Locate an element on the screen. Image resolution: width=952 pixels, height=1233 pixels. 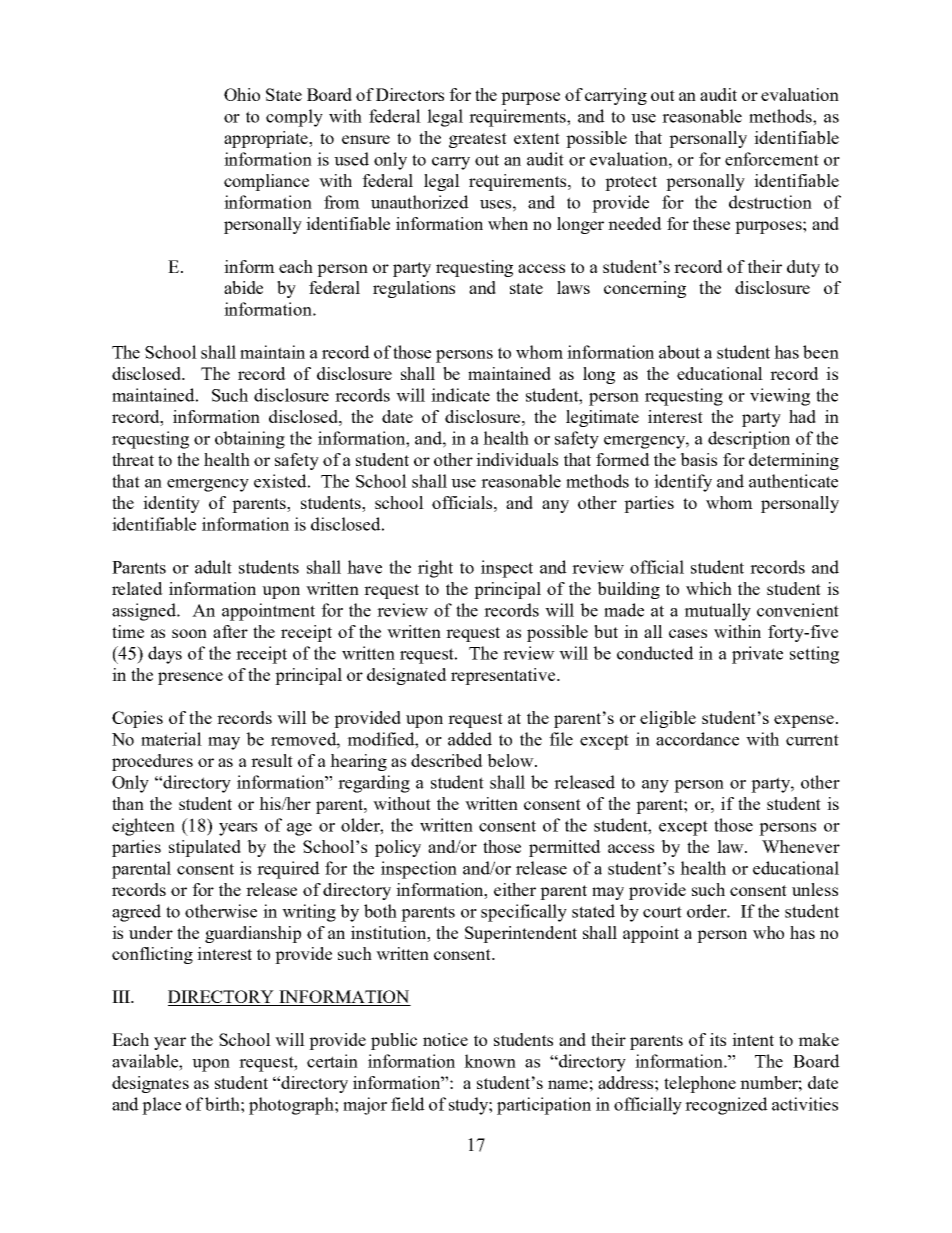
described is located at coordinates (447, 760).
